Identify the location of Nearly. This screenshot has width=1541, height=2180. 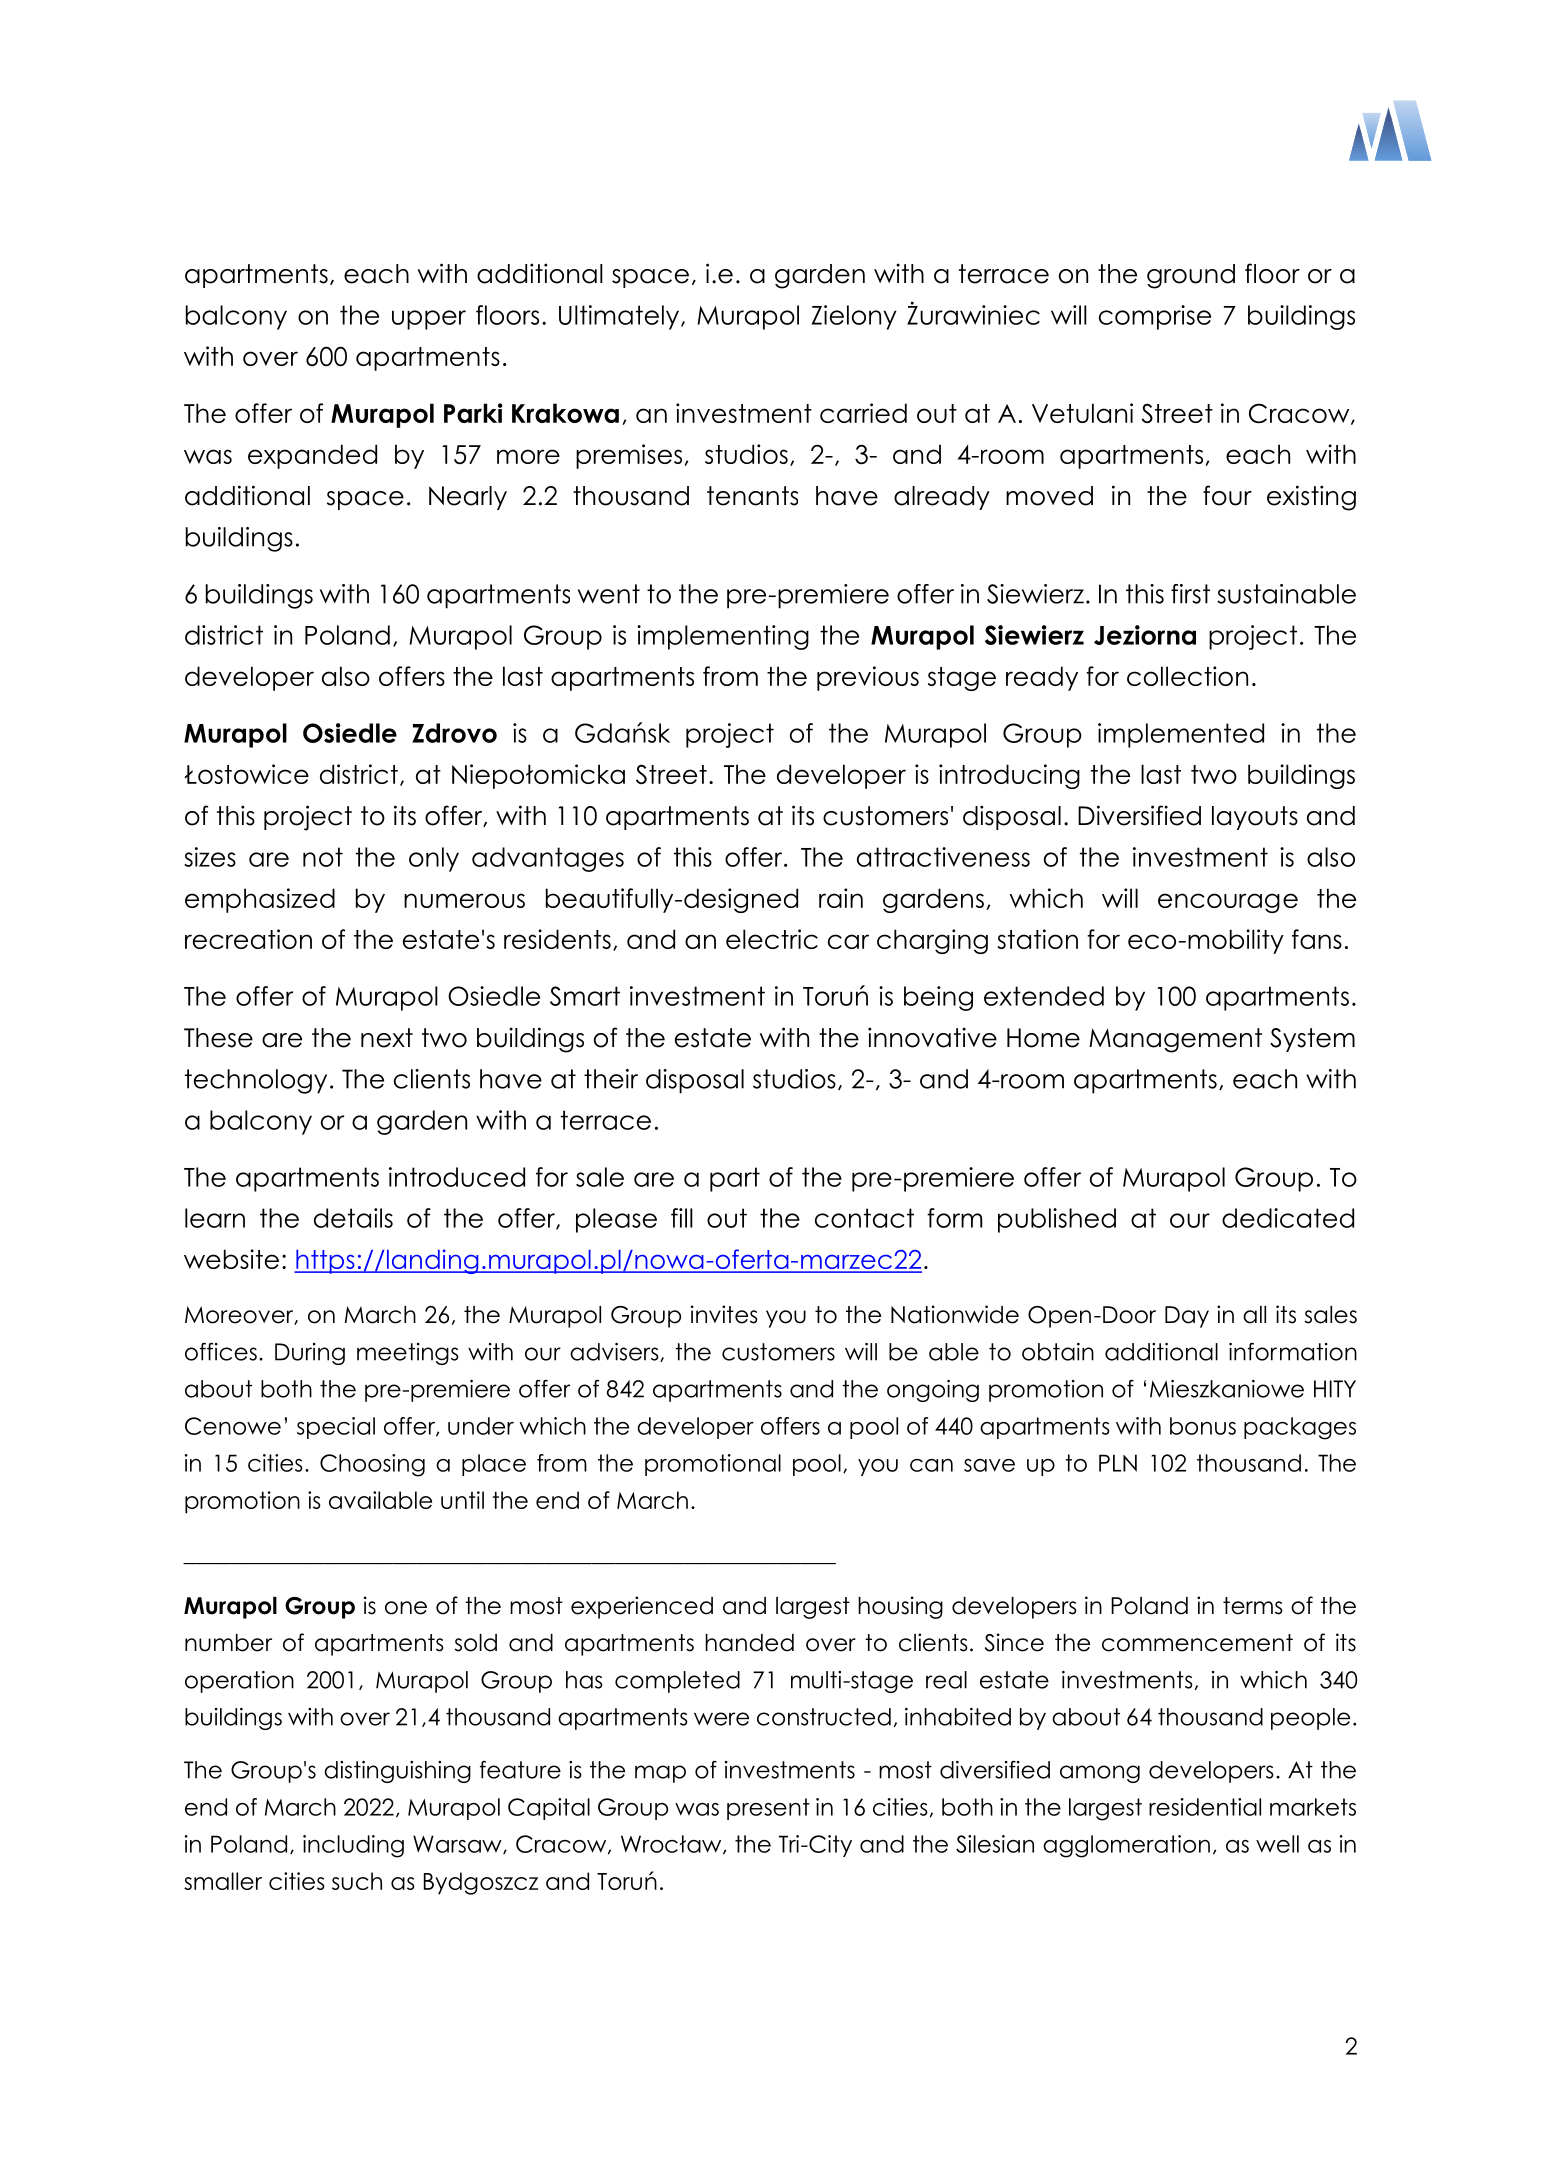
(468, 498).
